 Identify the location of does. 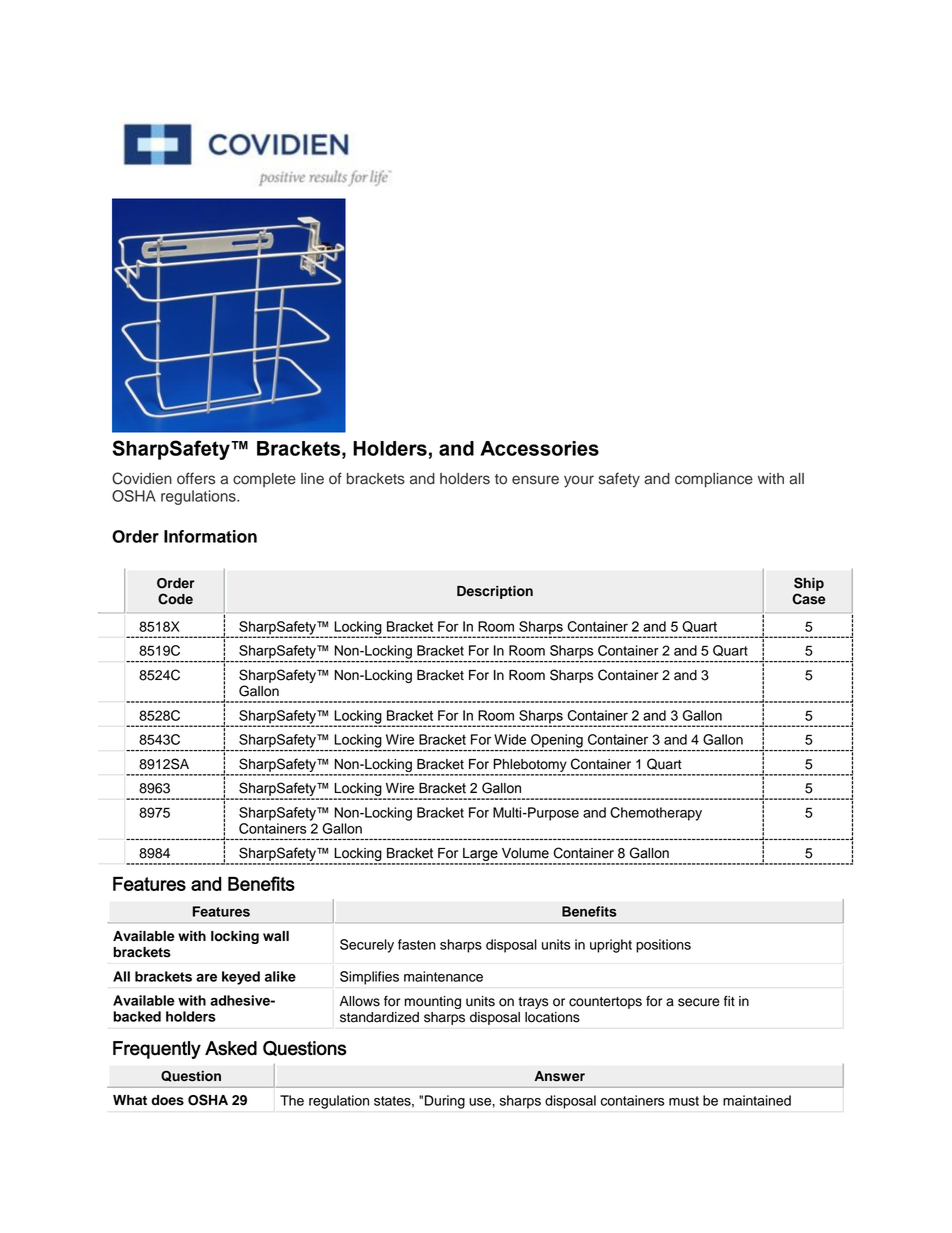
(167, 1100).
